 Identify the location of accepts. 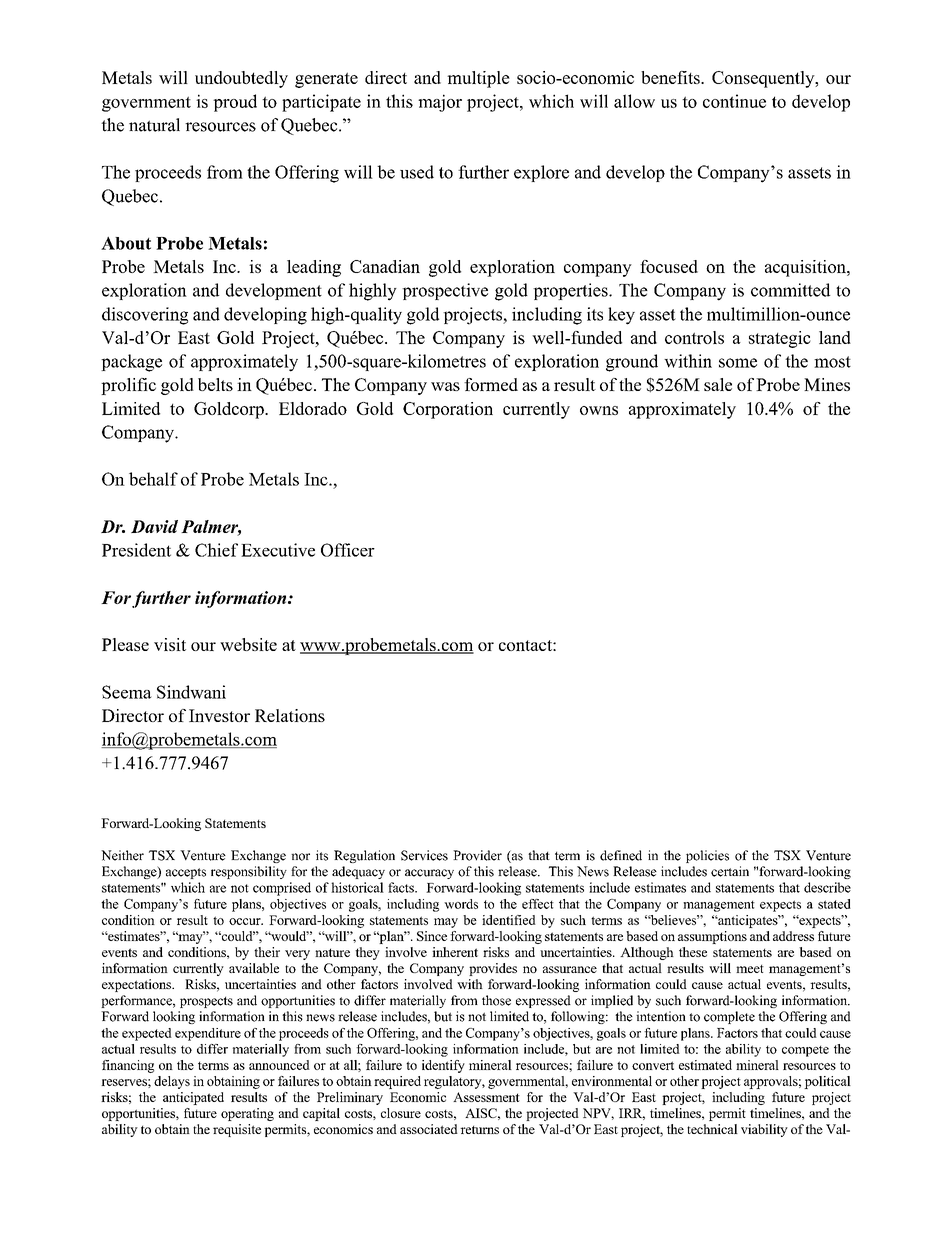
(186, 873).
